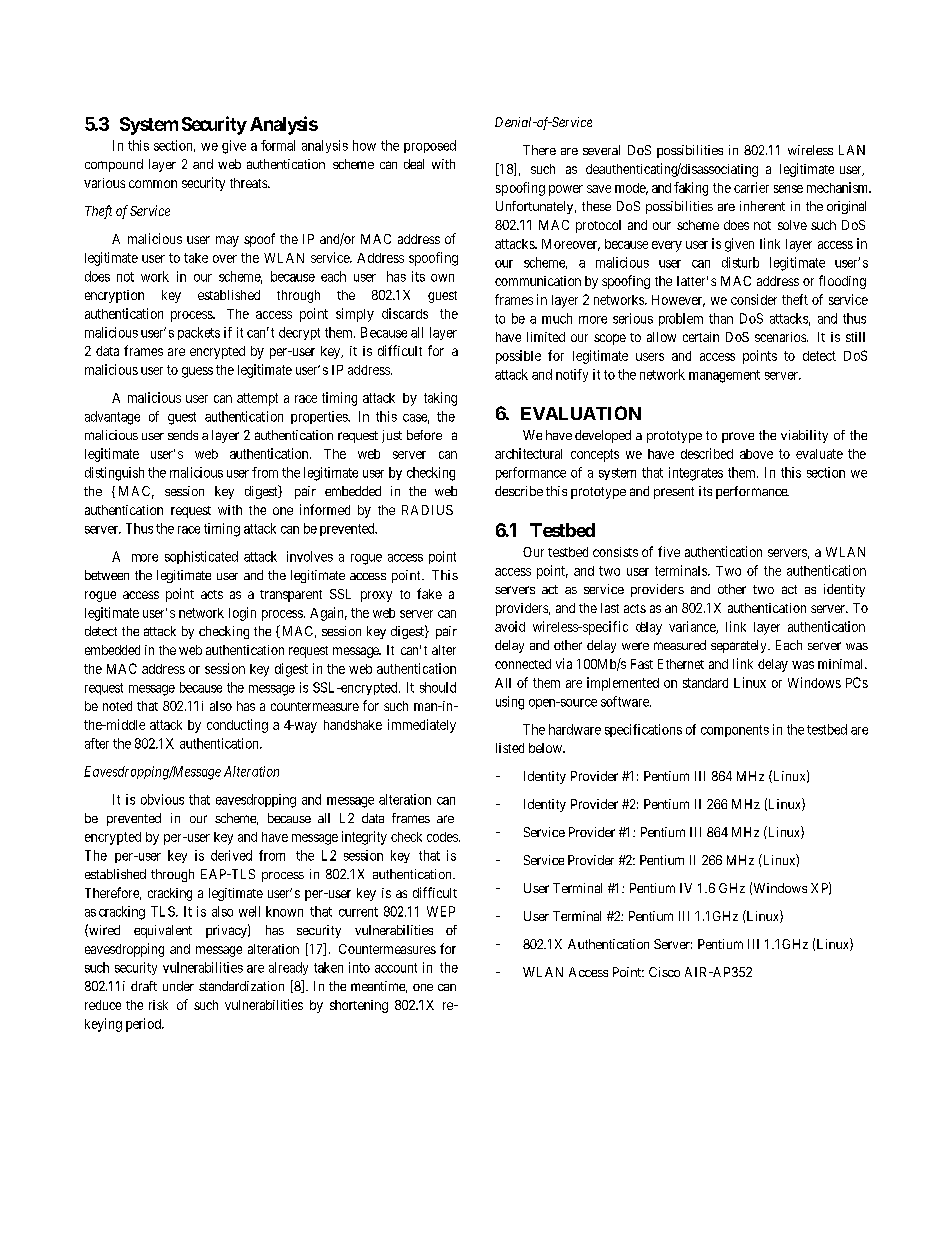 The width and height of the image is (952, 1233). I want to click on account, so click(396, 968).
